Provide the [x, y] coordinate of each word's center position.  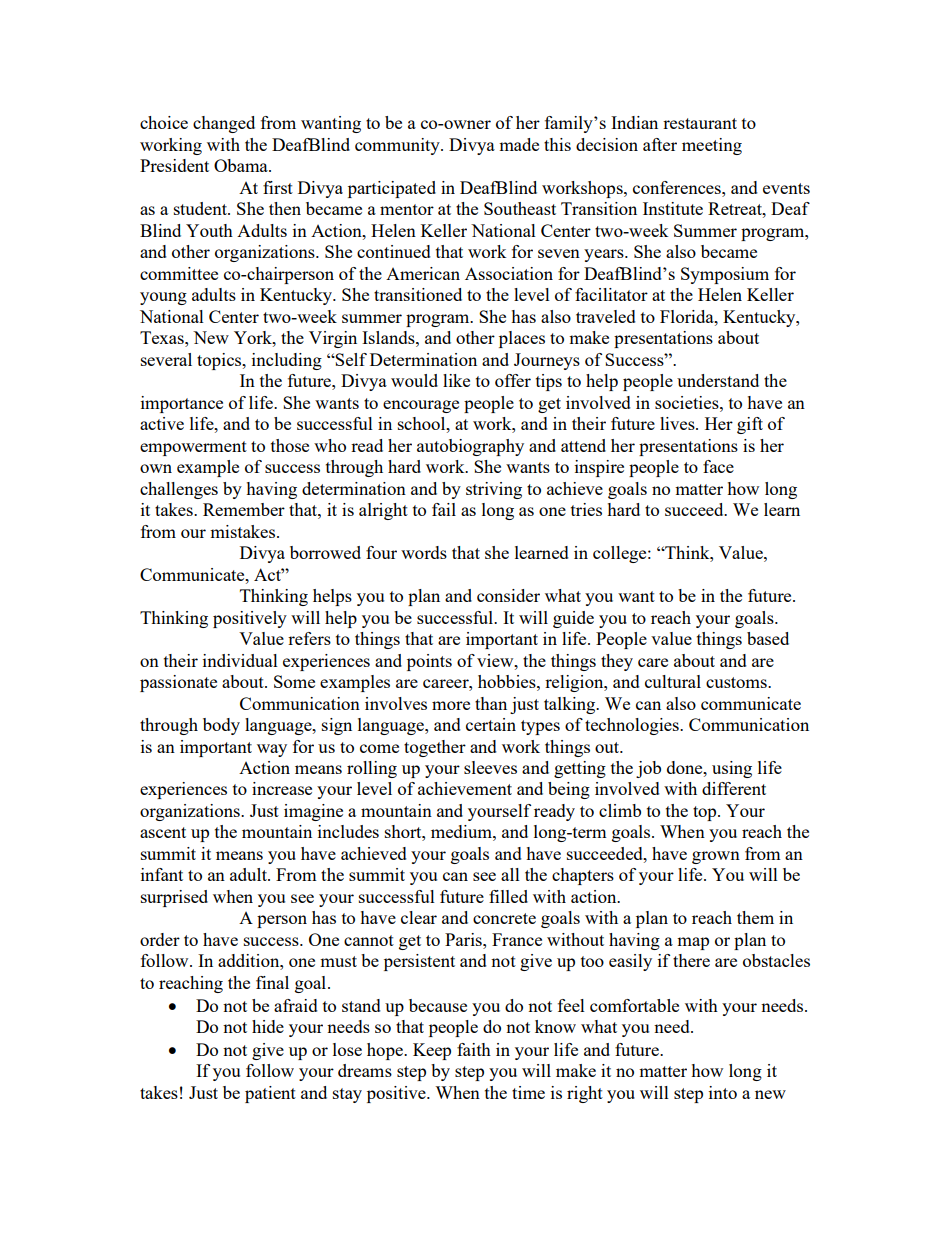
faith [474, 1049]
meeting [712, 146]
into [723, 1092]
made [519, 144]
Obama [242, 165]
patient [270, 1094]
